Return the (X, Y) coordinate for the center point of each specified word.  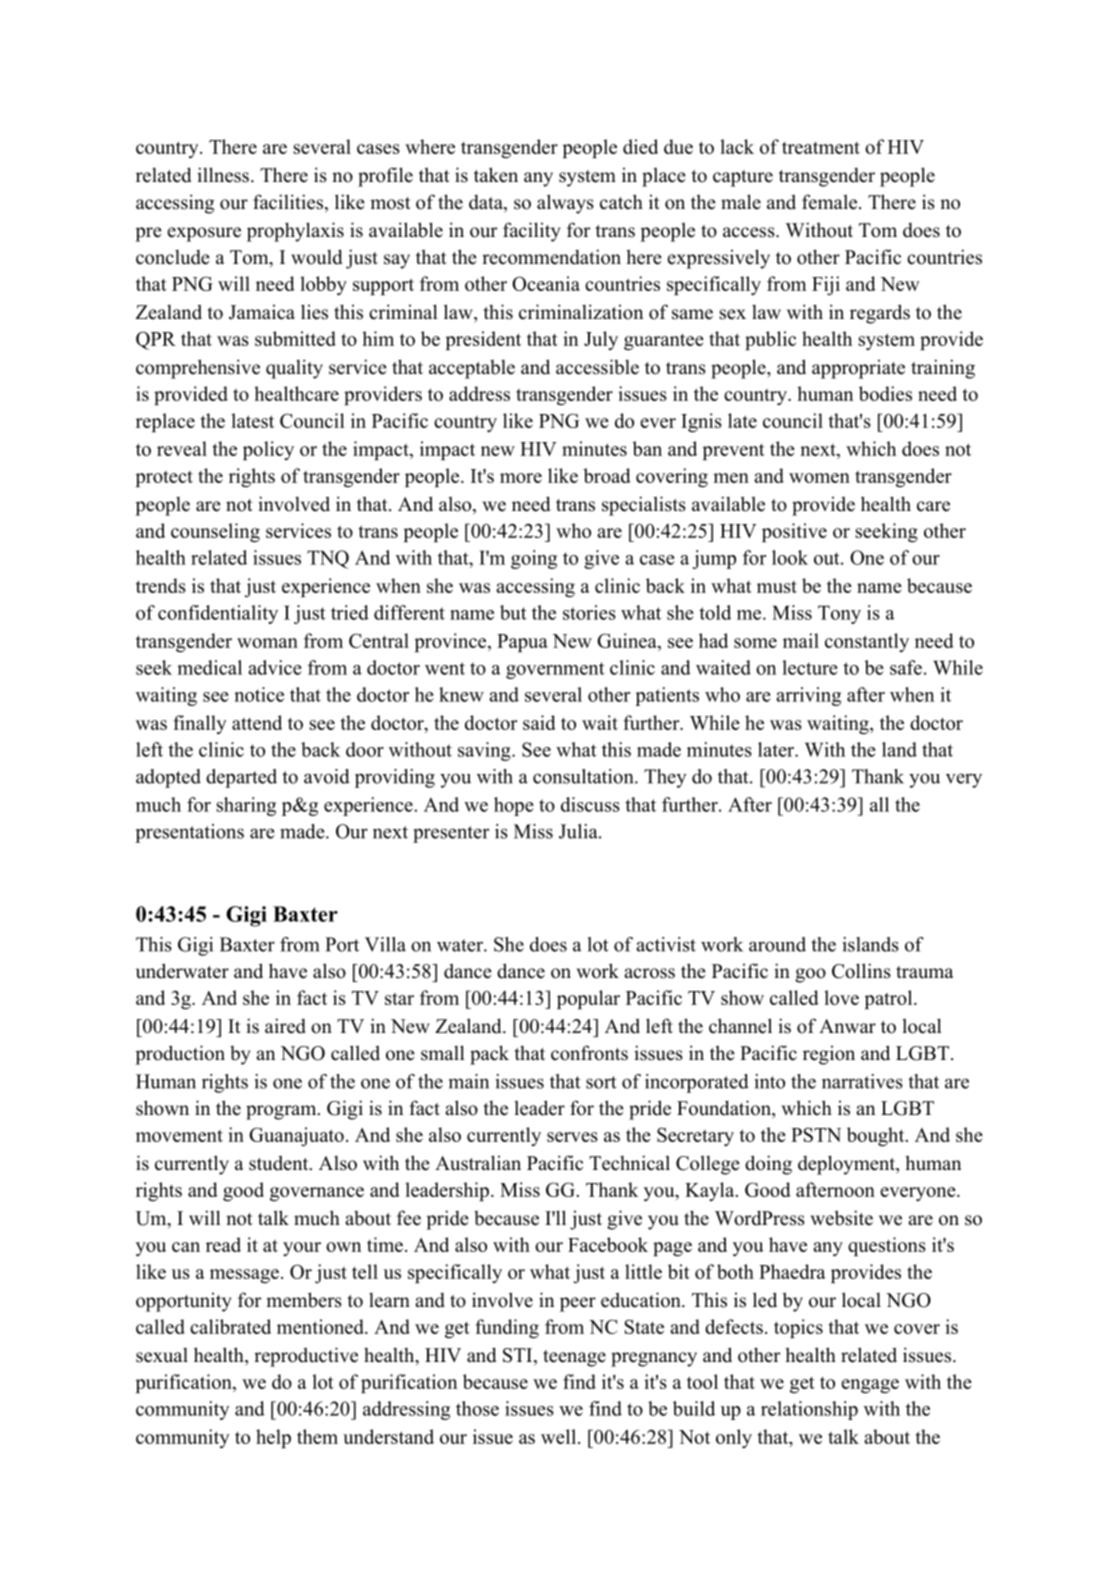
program (282, 1112)
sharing (246, 806)
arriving (808, 696)
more (521, 478)
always (565, 204)
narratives (862, 1081)
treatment (821, 148)
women (819, 478)
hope (514, 806)
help (273, 1438)
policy (268, 450)
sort (601, 1082)
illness (223, 175)
